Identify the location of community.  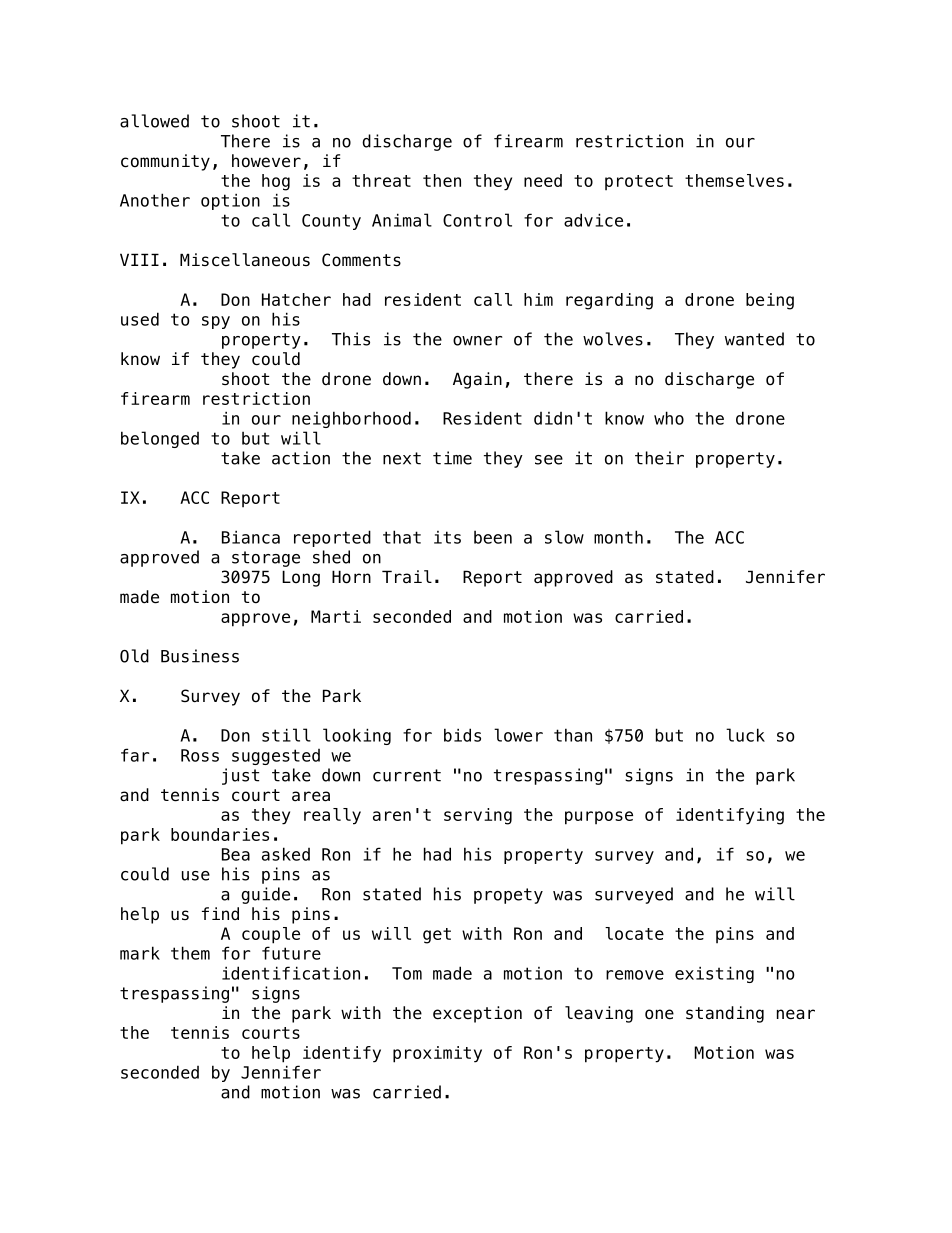
(165, 162).
